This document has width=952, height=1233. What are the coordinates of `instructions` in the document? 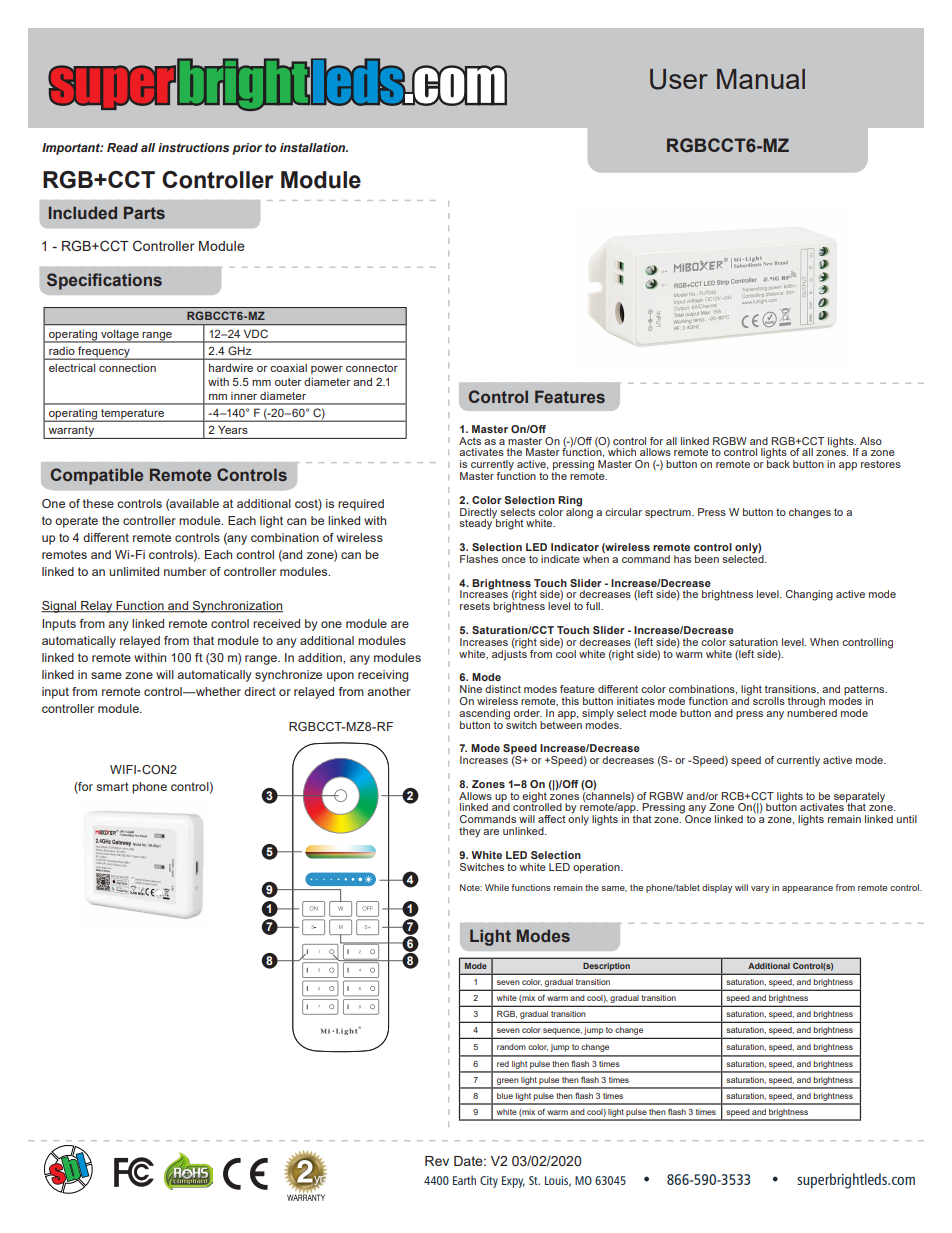 It's located at (193, 147).
